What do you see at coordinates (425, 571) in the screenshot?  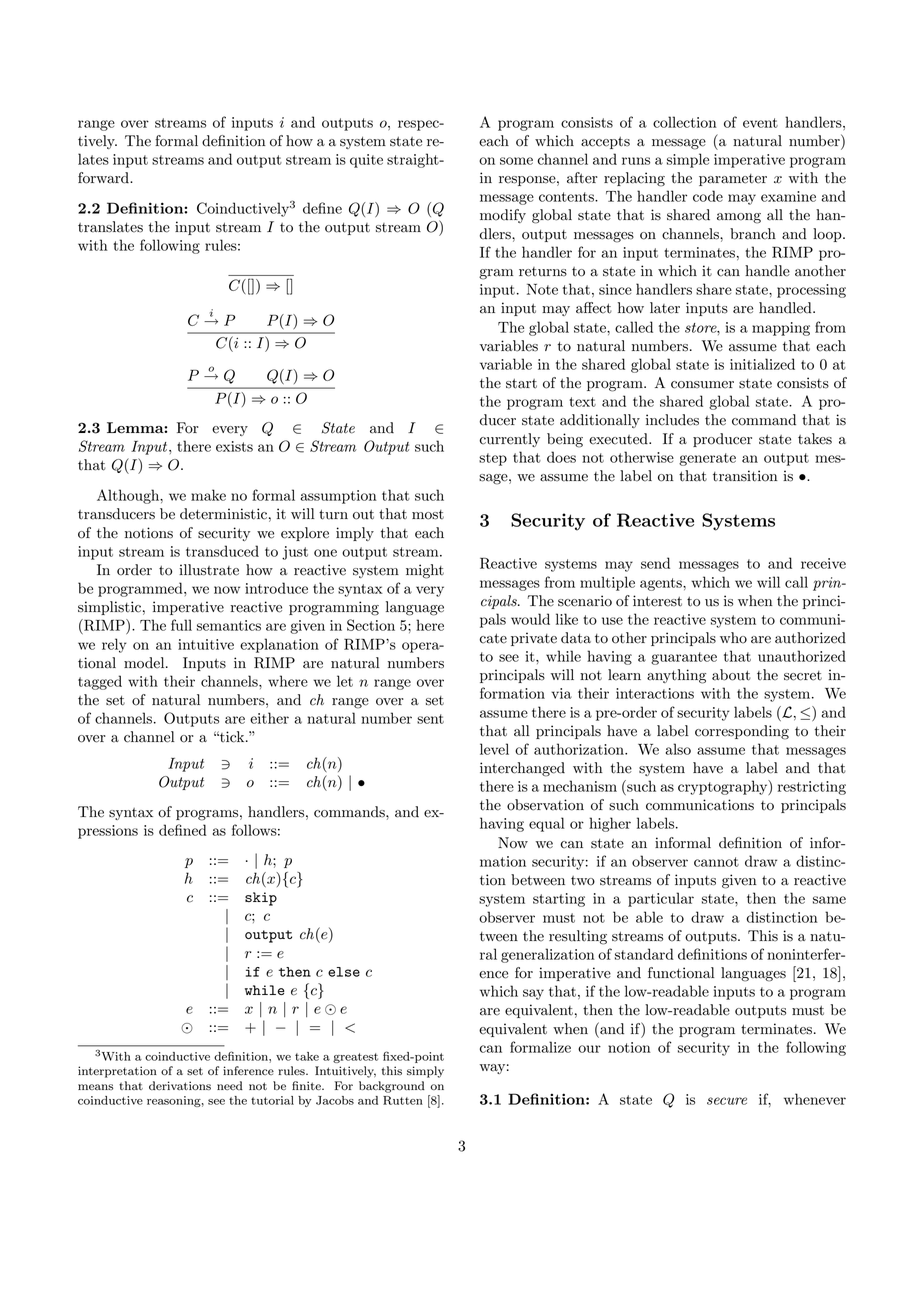 I see `might` at bounding box center [425, 571].
